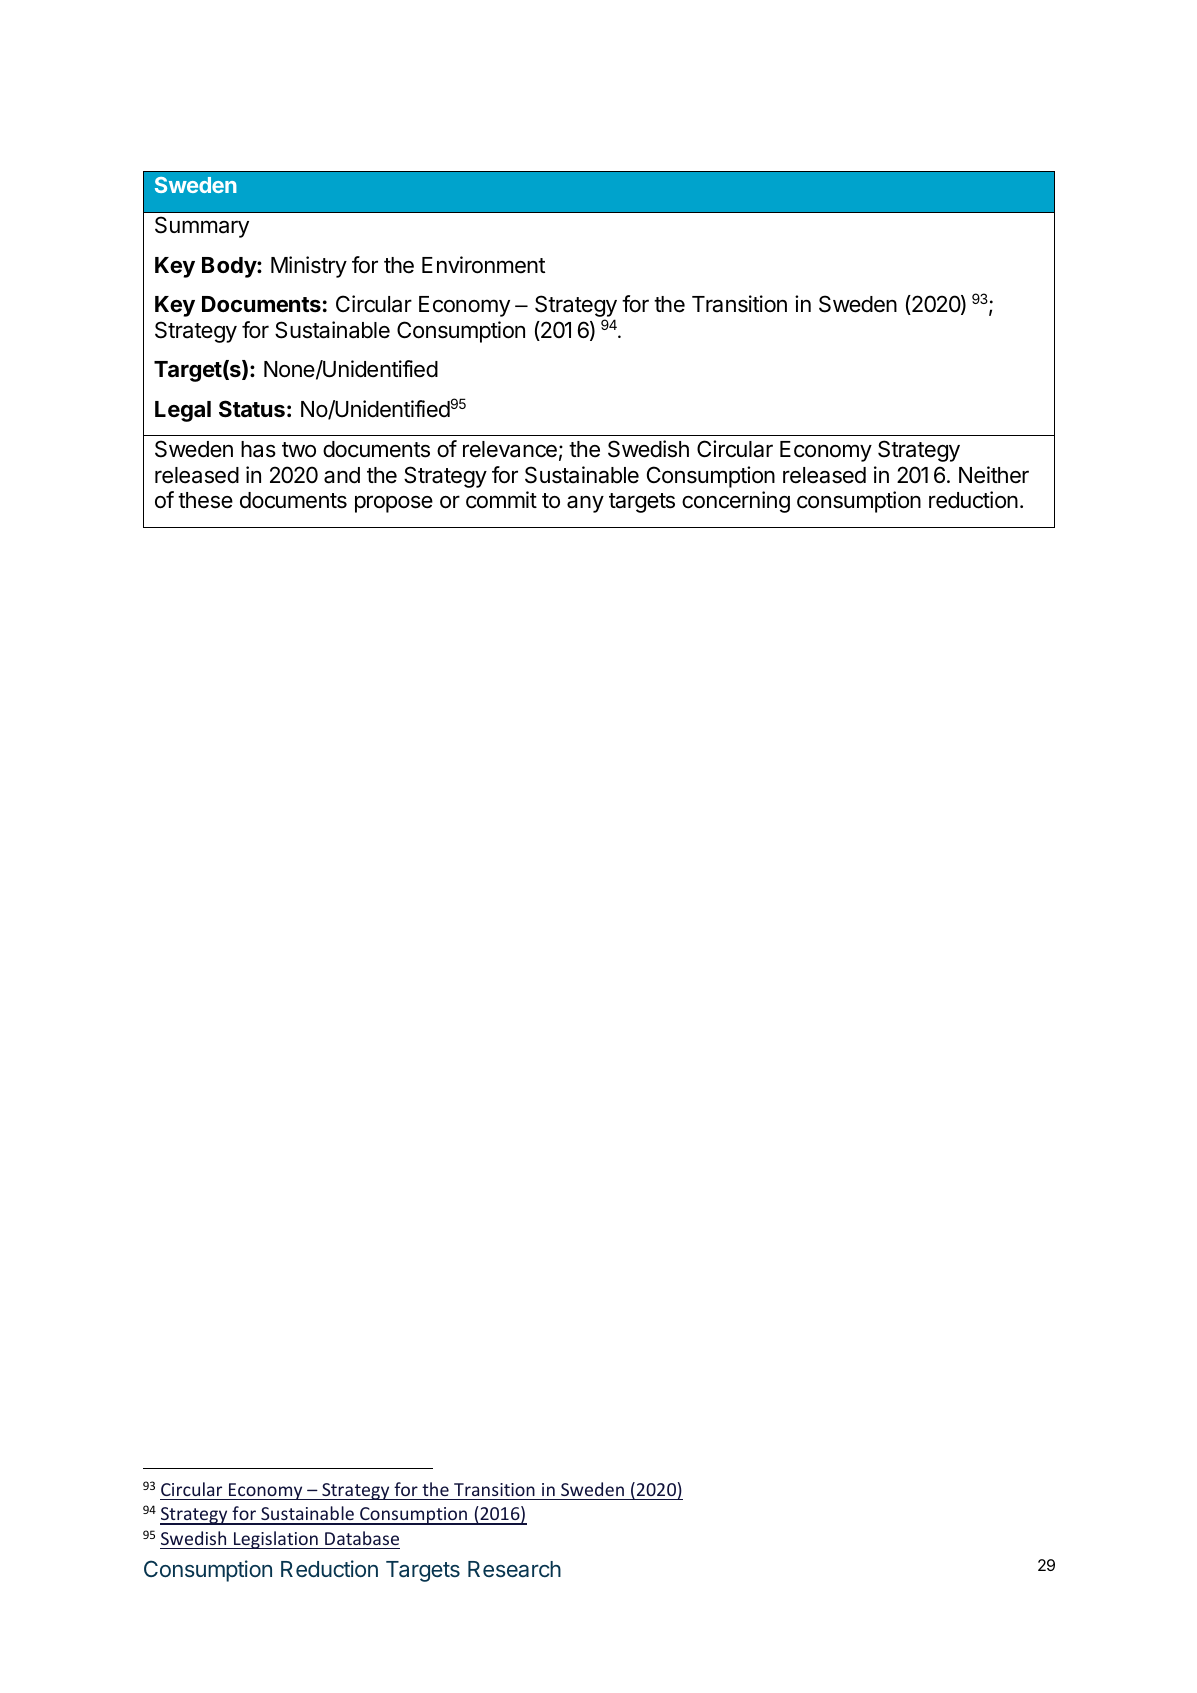 The image size is (1197, 1693). I want to click on two, so click(299, 450).
